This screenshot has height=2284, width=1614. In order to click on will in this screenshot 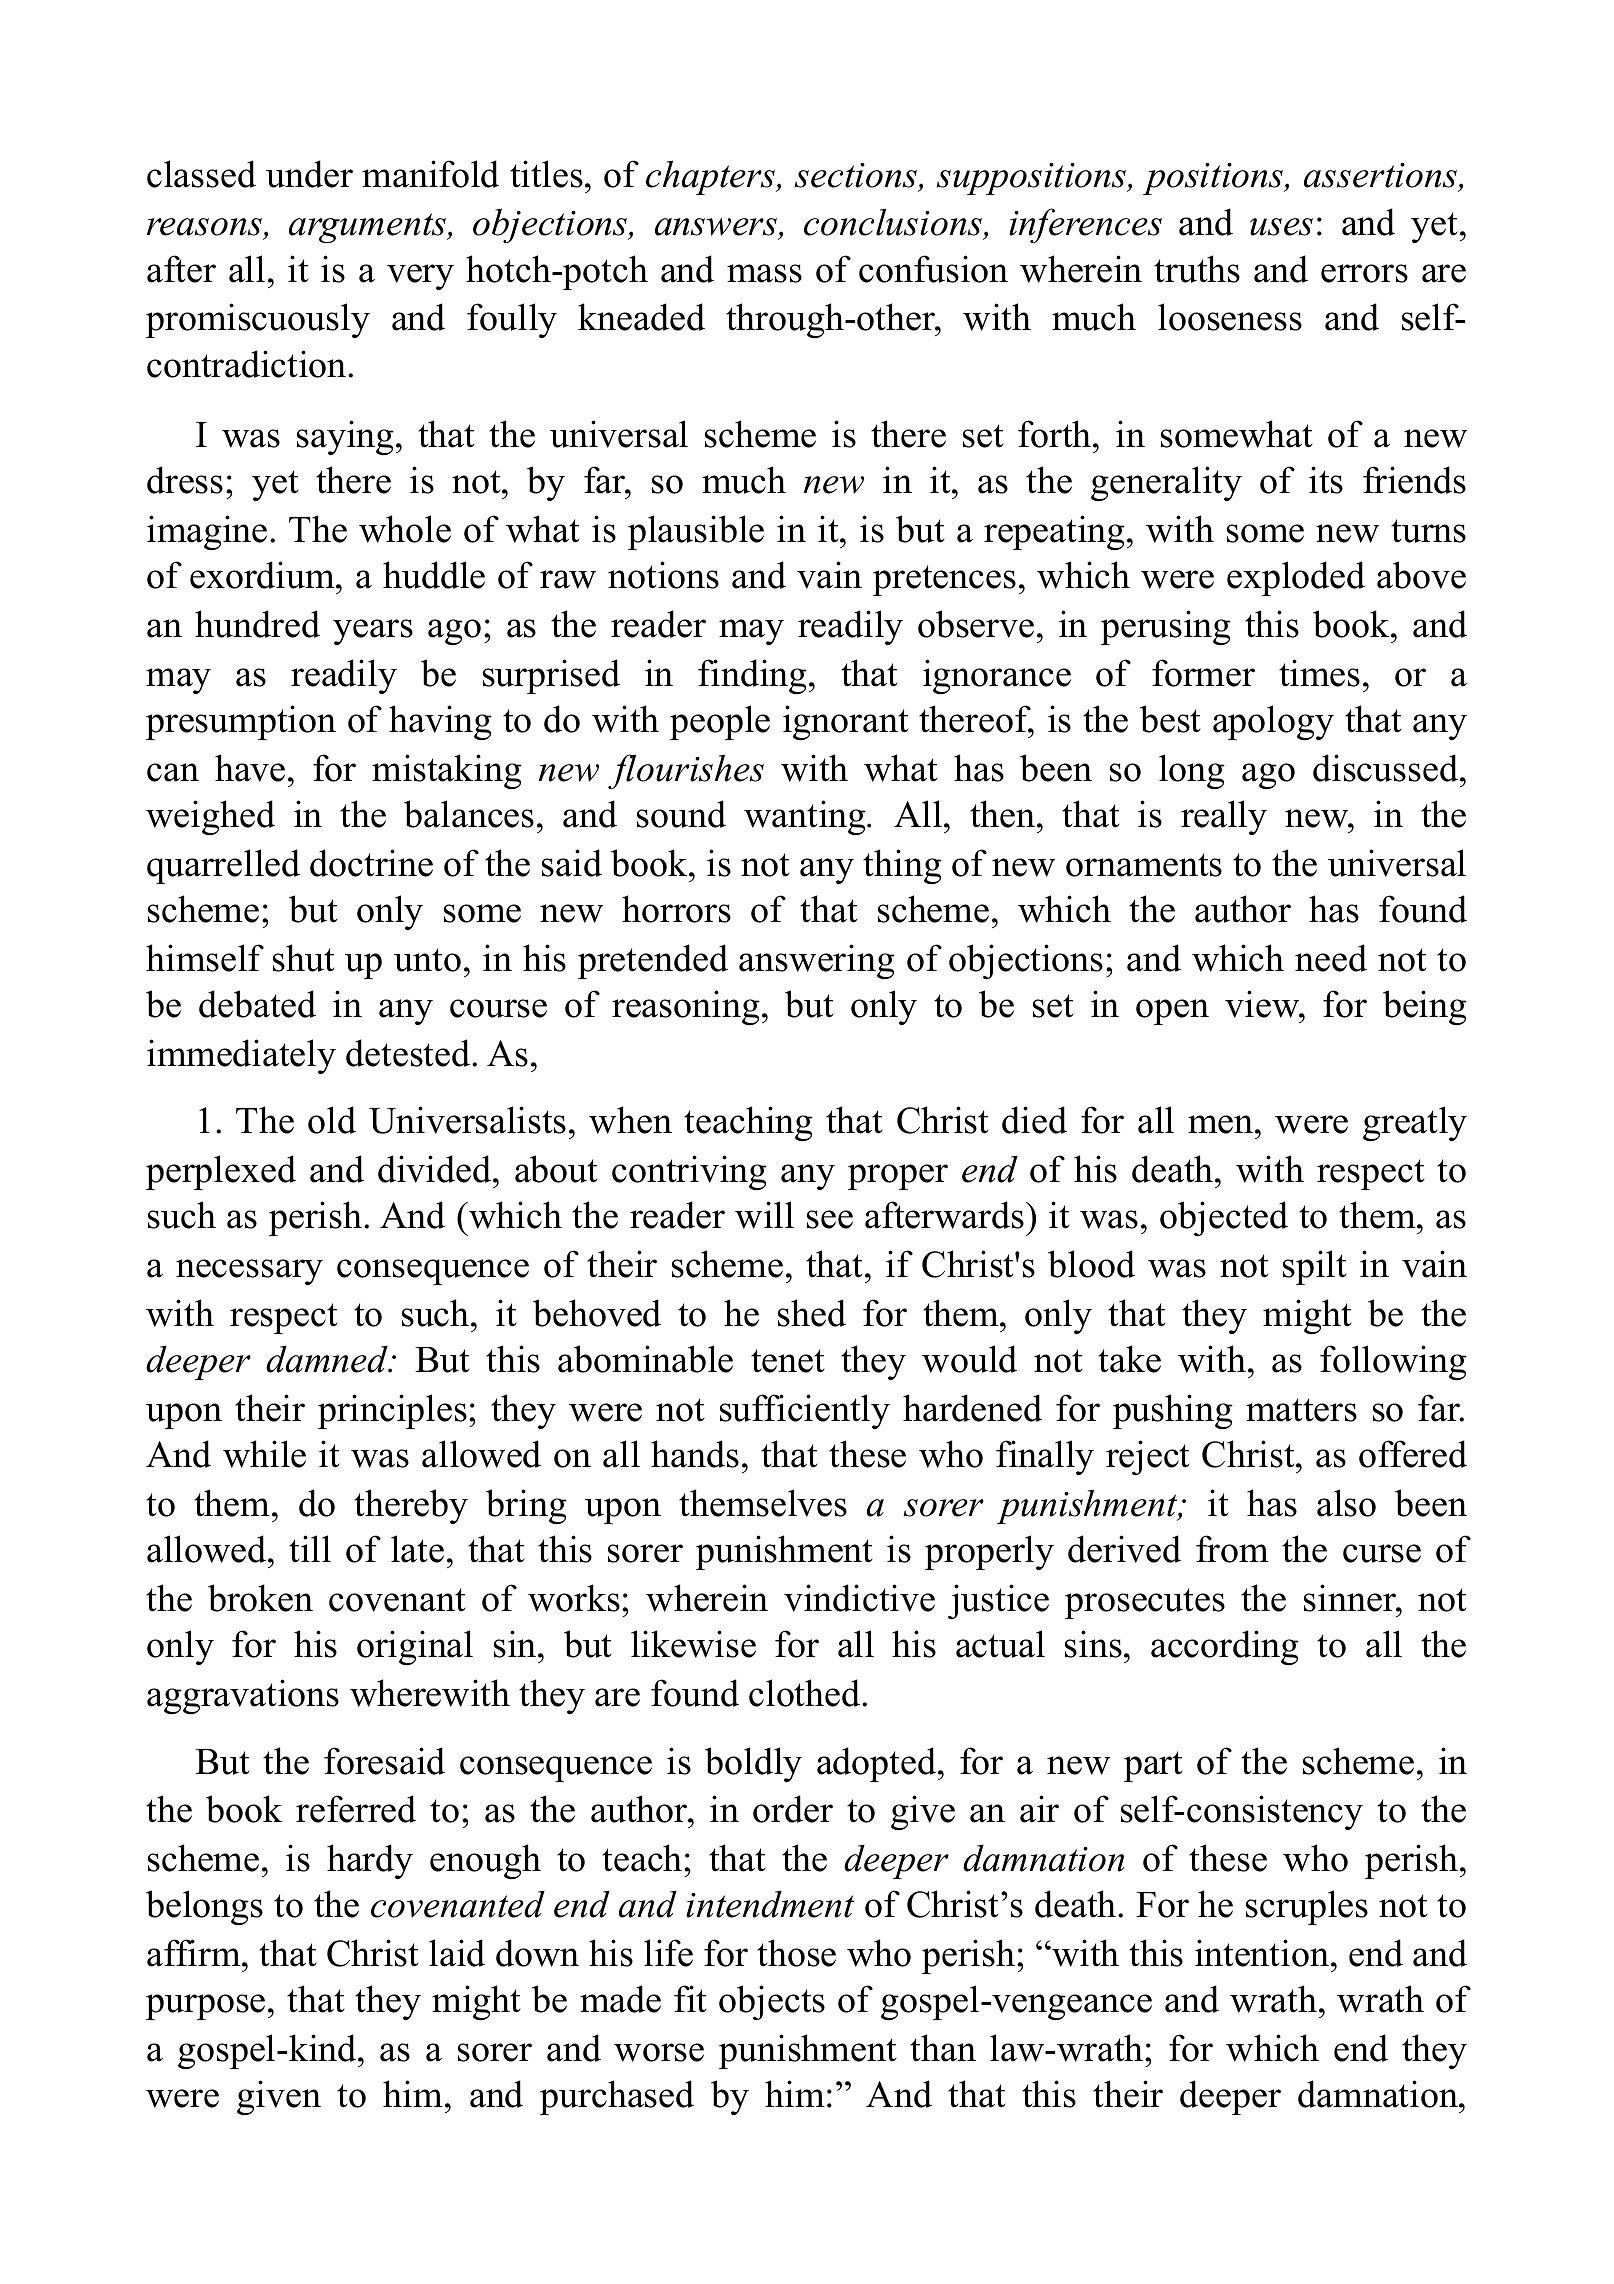, I will do `click(764, 1215)`.
